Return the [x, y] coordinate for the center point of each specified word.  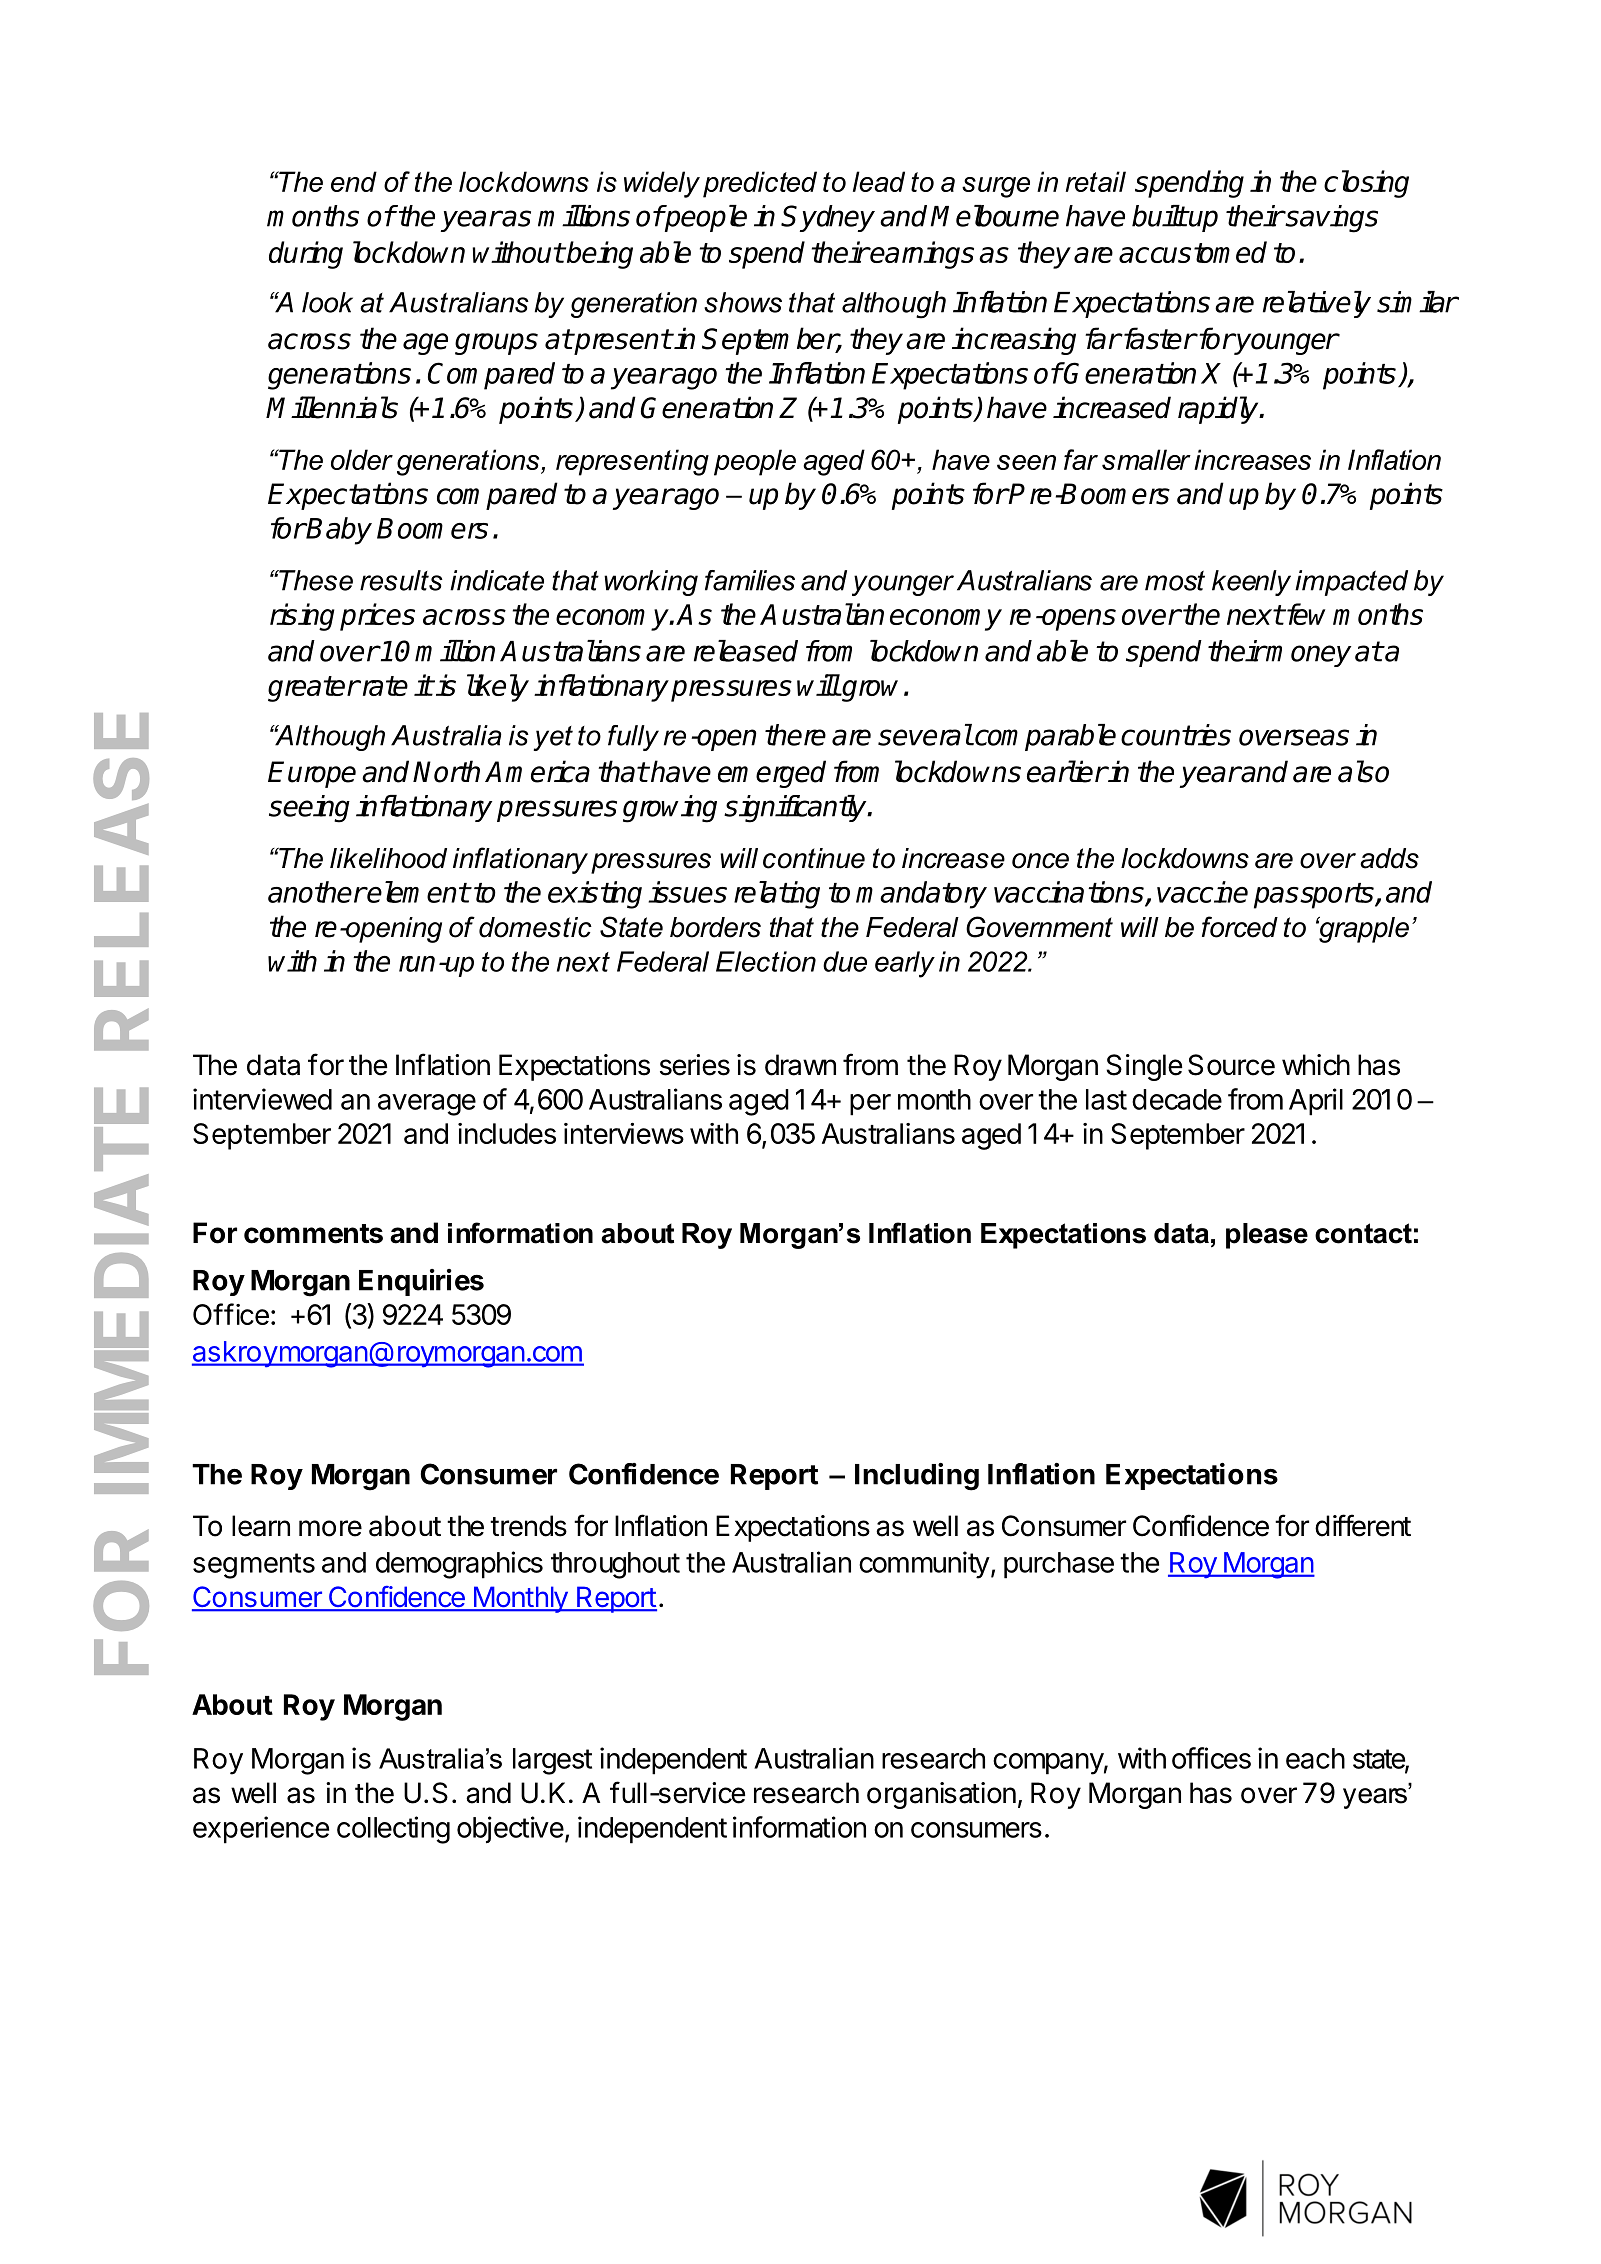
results [401, 580]
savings [1330, 219]
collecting [393, 1830]
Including [917, 1477]
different [1363, 1525]
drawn [800, 1065]
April [1316, 1102]
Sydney [828, 218]
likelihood [388, 858]
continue [814, 858]
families [750, 580]
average [427, 1105]
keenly [1251, 583]
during [306, 255]
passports [1315, 896]
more [330, 1528]
